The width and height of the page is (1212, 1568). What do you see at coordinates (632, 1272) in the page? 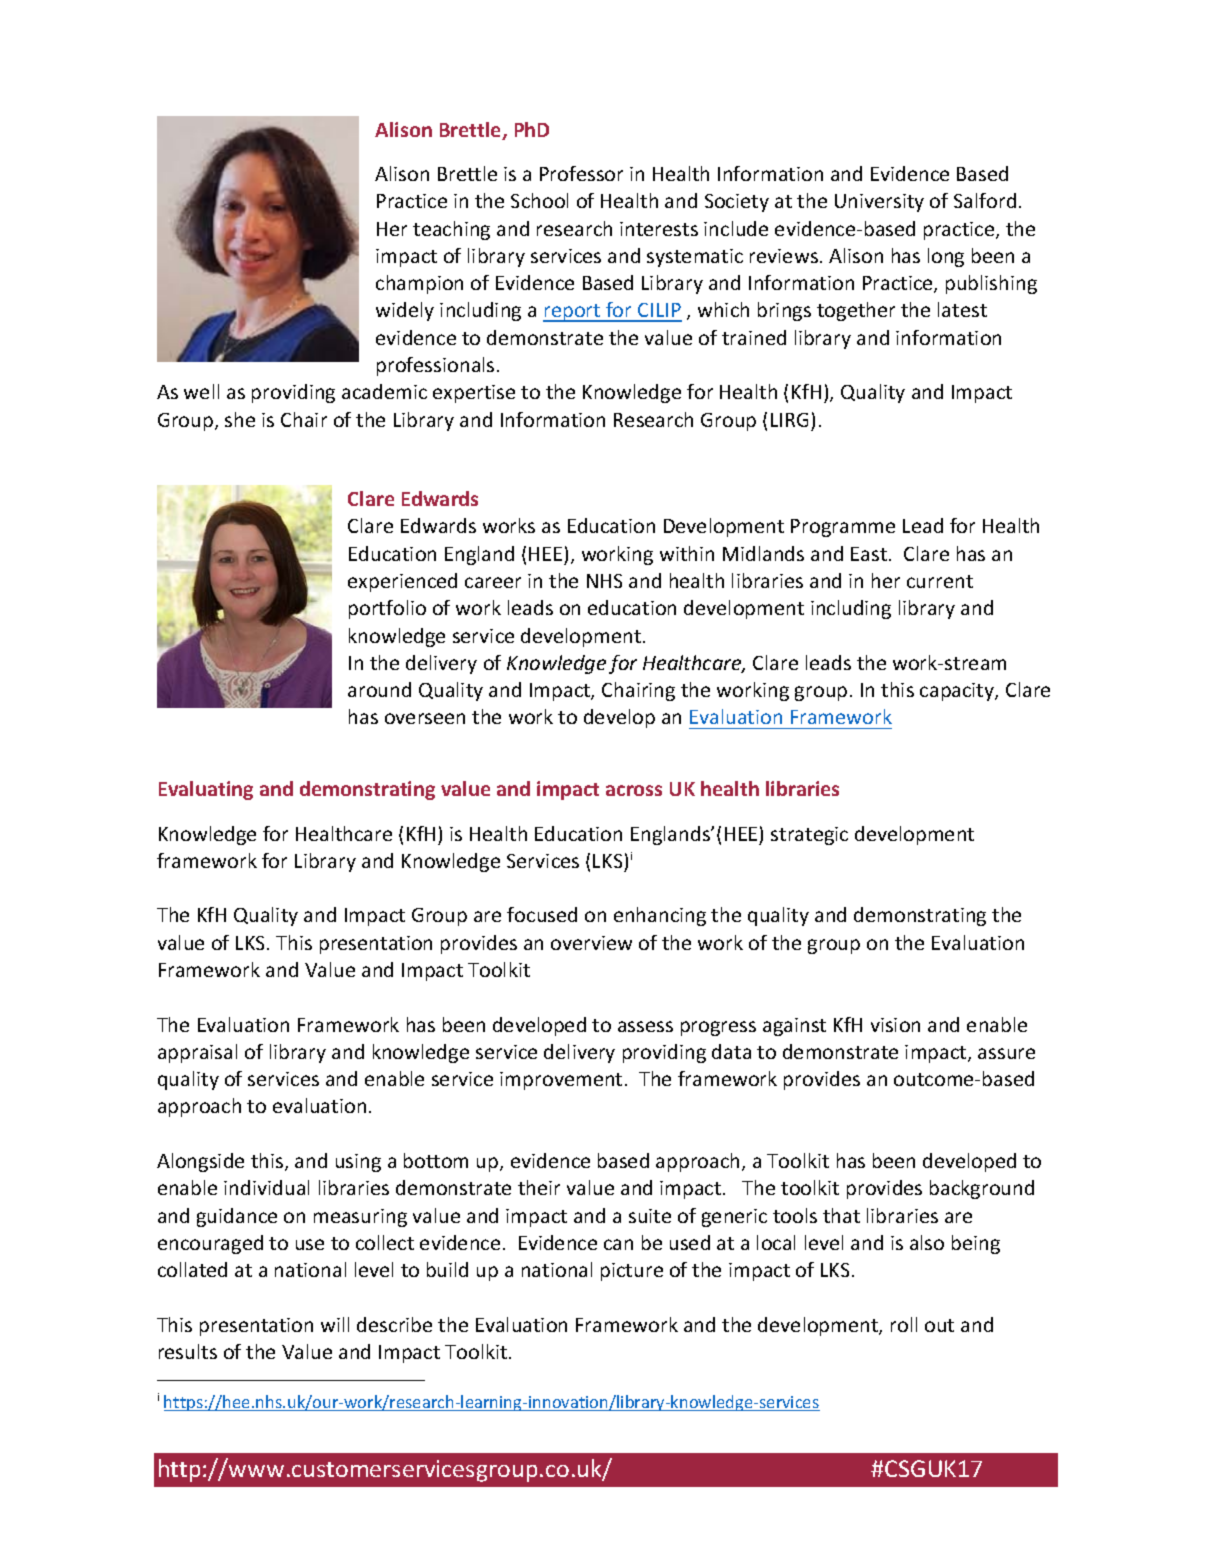
I see `picture` at bounding box center [632, 1272].
